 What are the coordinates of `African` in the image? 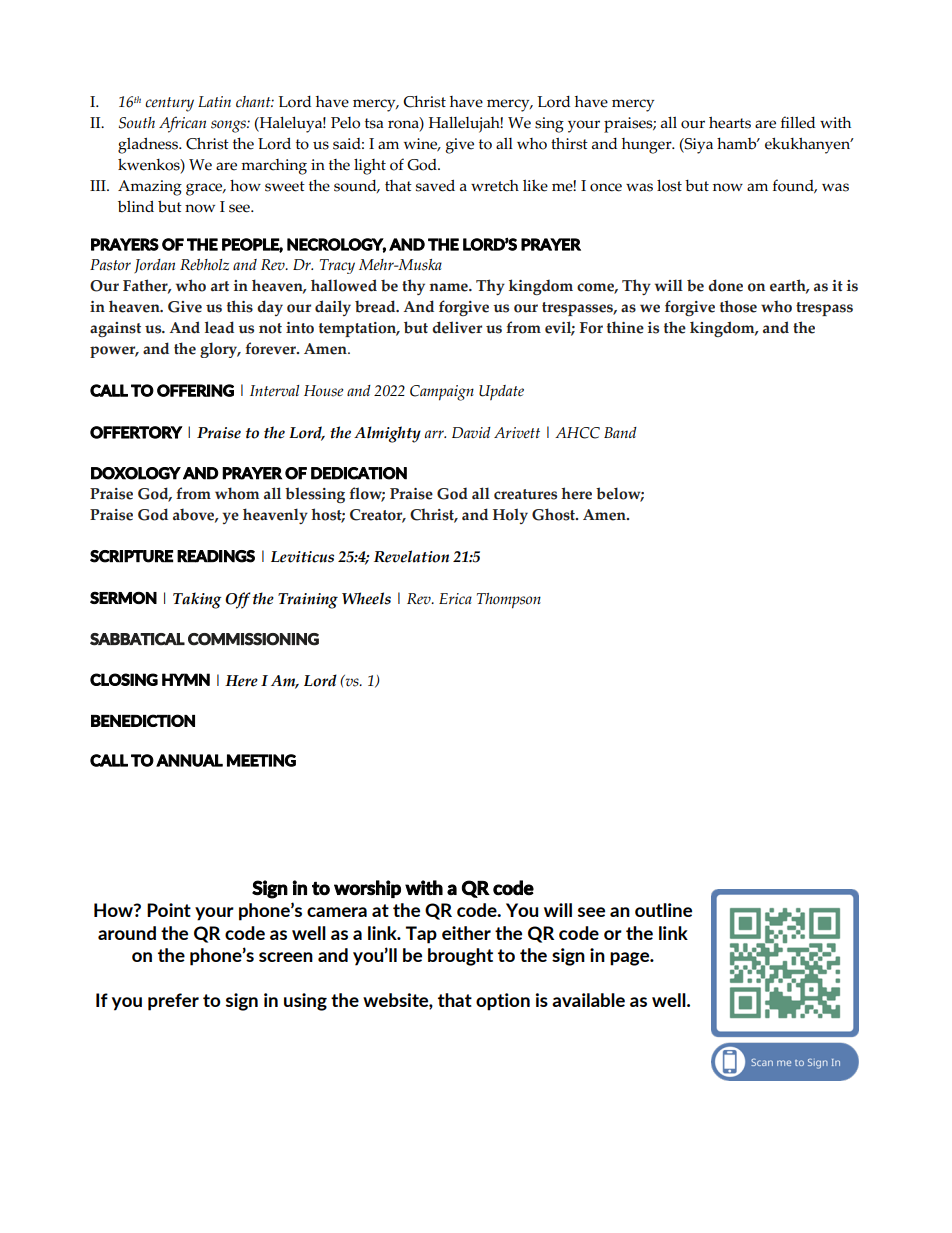 It's located at (182, 124).
